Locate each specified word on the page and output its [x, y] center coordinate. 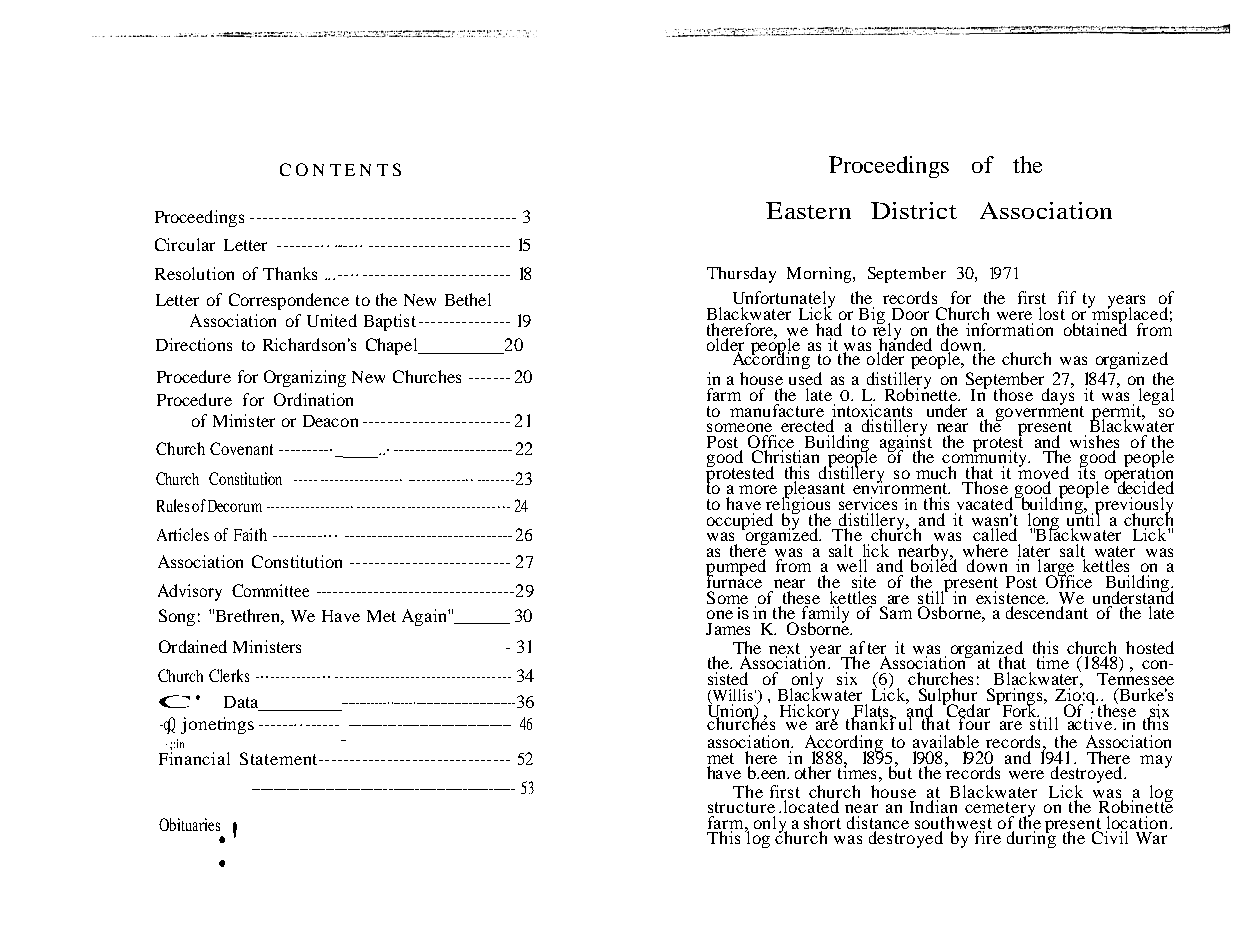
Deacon [330, 421]
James [728, 629]
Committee [270, 590]
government [1040, 413]
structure [741, 807]
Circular [185, 244]
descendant [1047, 612]
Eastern [808, 210]
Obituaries [189, 824]
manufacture [777, 410]
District [914, 210]
